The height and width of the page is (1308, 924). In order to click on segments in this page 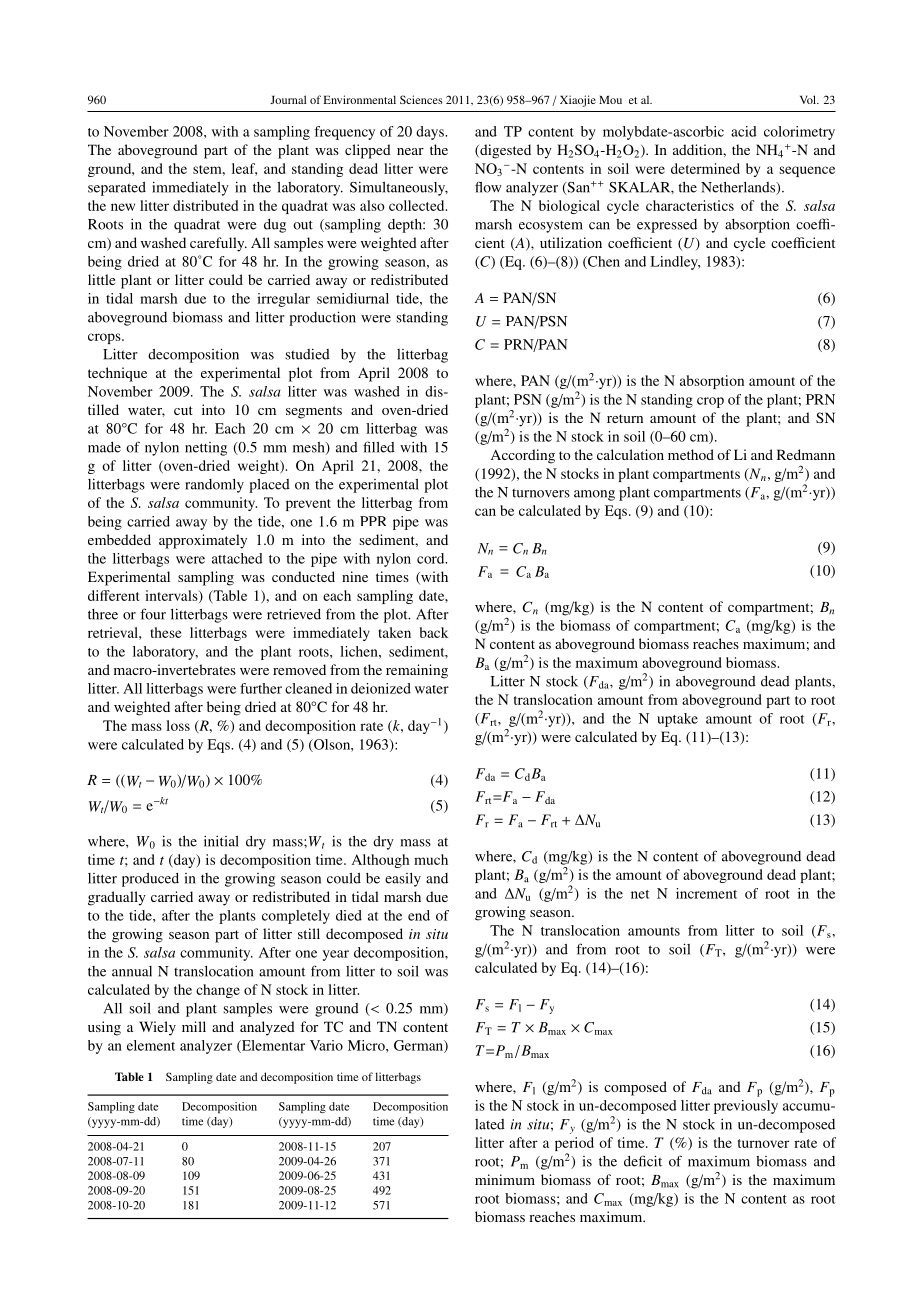, I will do `click(314, 412)`.
